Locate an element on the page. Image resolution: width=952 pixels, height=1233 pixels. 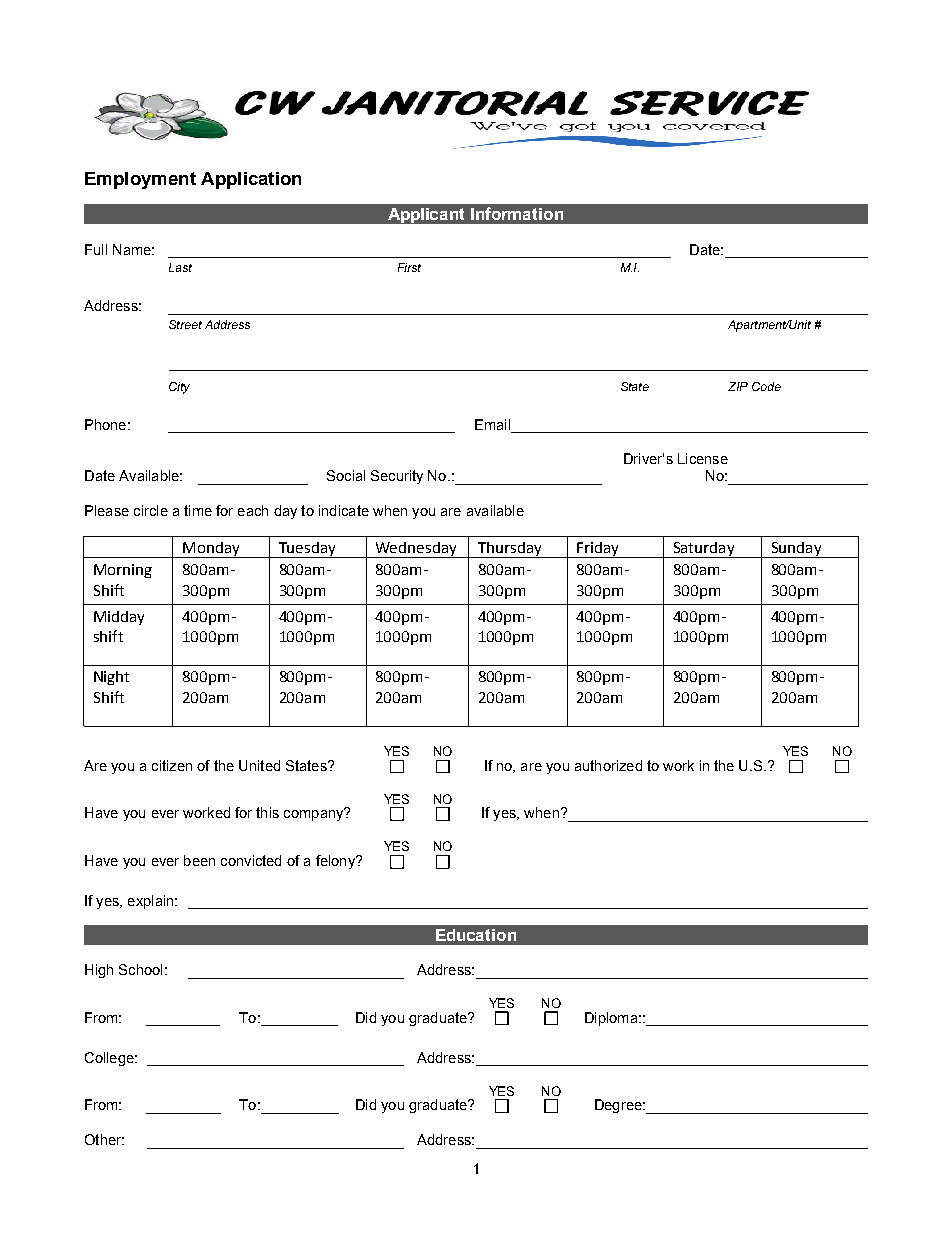
felony is located at coordinates (336, 862).
